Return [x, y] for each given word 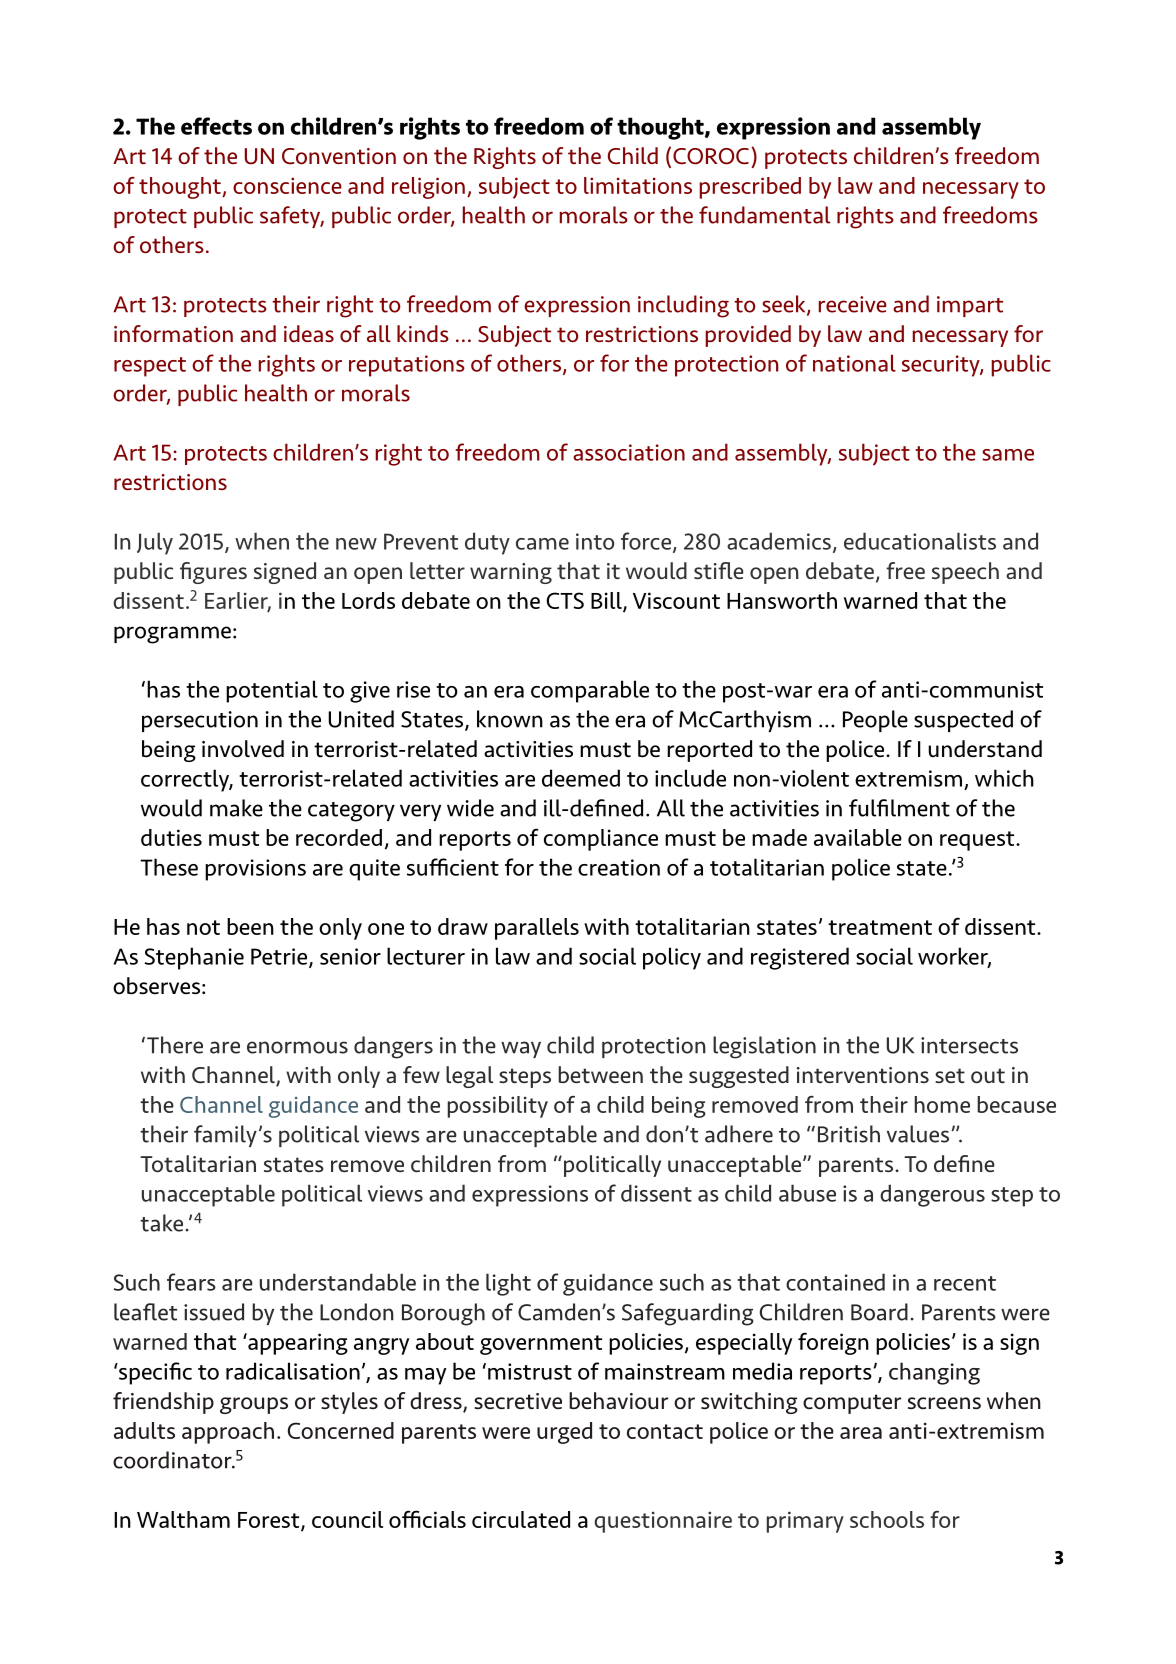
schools [887, 1519]
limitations [638, 185]
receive [853, 304]
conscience [287, 185]
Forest [270, 1521]
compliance [601, 840]
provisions [255, 870]
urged [564, 1433]
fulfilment [899, 808]
